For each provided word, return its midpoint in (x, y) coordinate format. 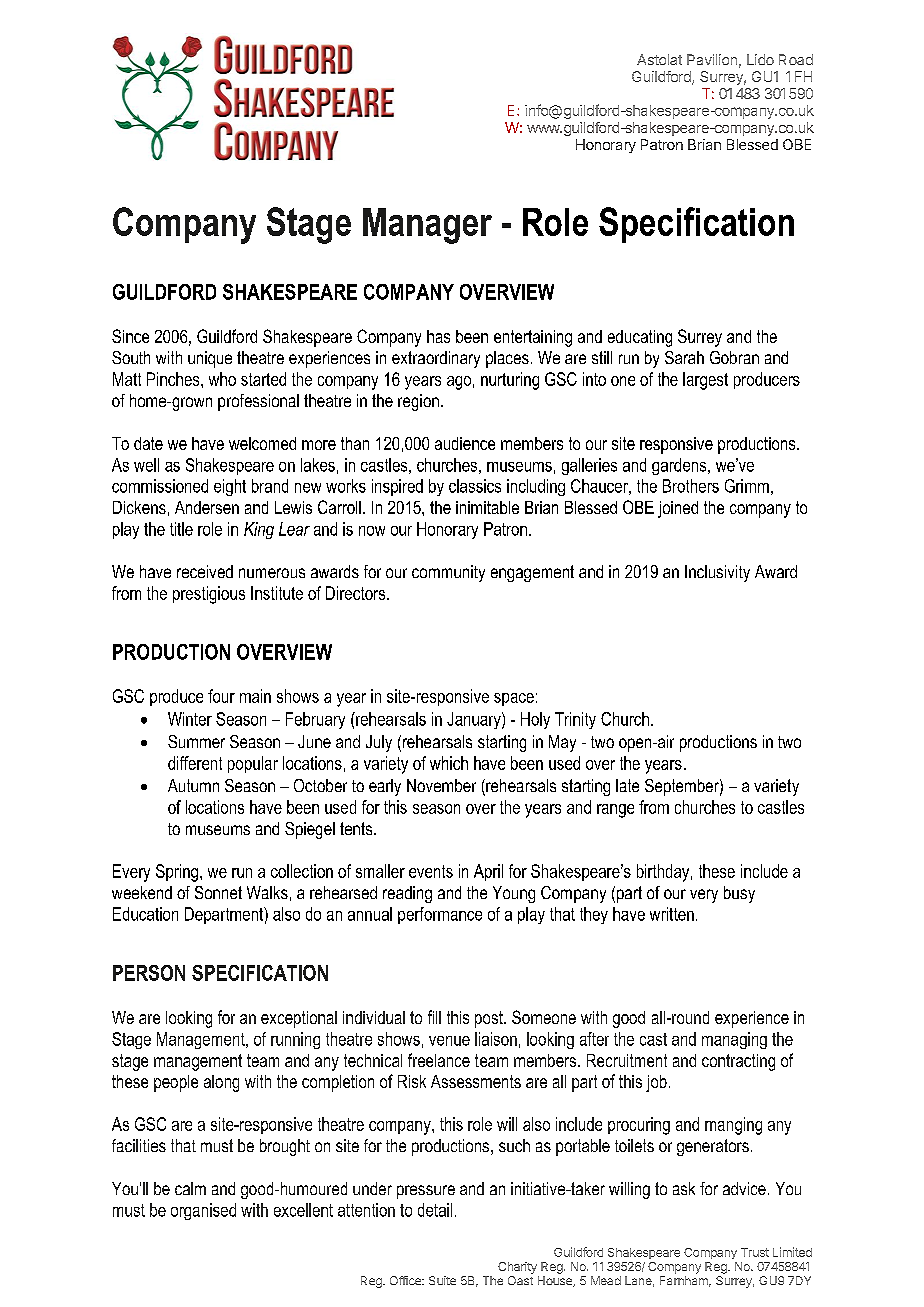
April (488, 872)
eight (230, 487)
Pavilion (712, 59)
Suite (442, 1280)
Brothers (691, 486)
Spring (177, 873)
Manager (427, 226)
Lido (760, 59)
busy (739, 894)
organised (203, 1211)
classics (475, 486)
